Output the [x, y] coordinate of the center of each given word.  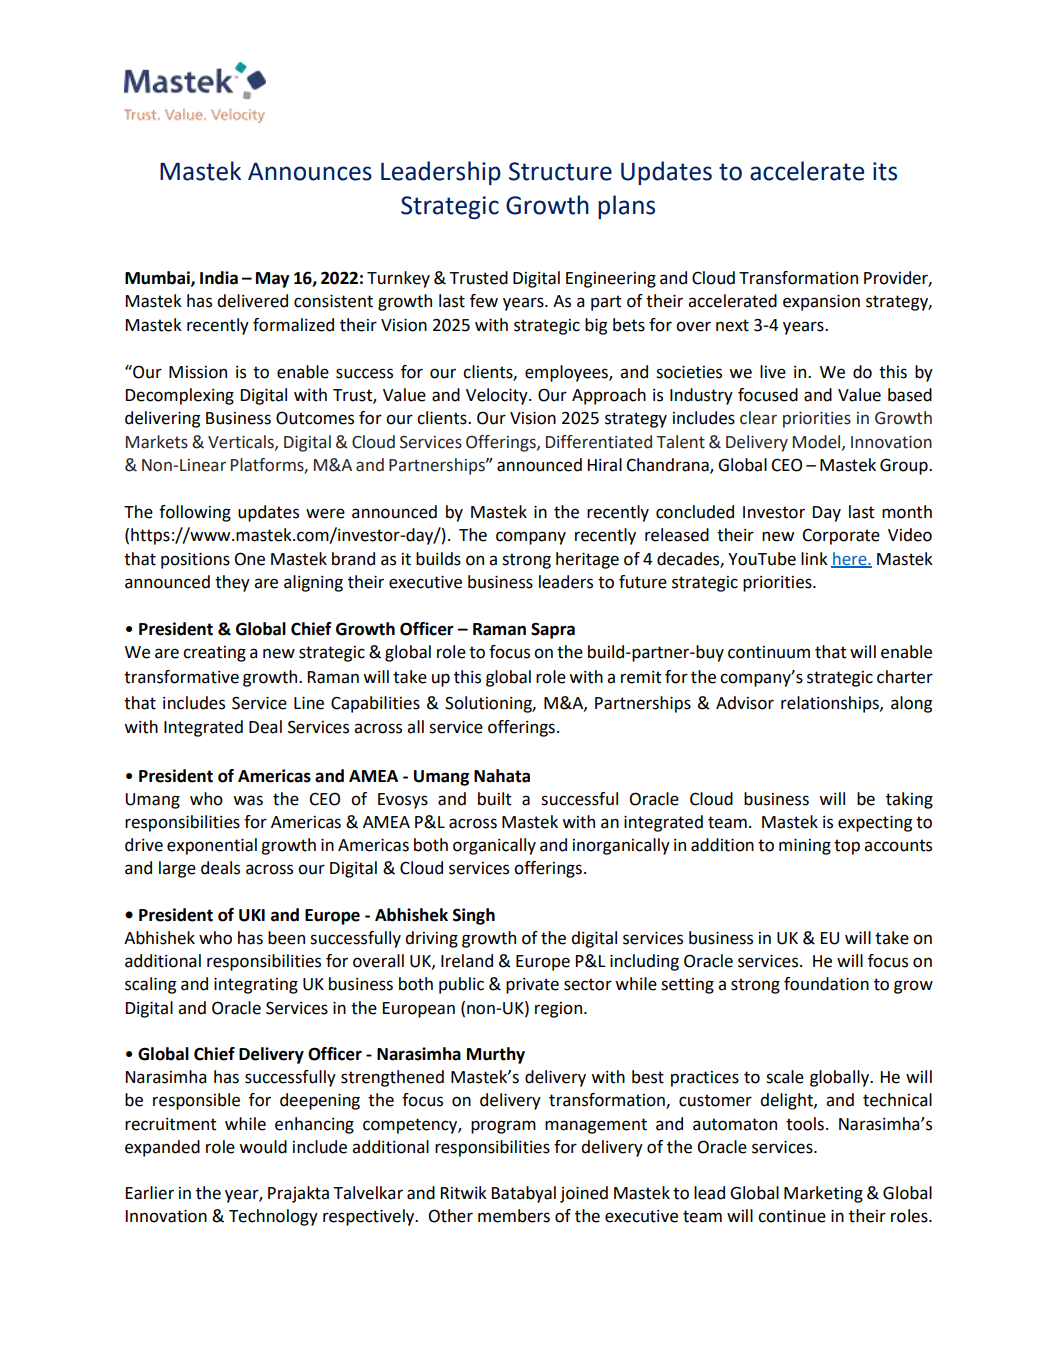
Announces [310, 171]
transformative [181, 677]
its [885, 171]
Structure [560, 171]
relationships [831, 704]
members [514, 1216]
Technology [273, 1217]
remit [641, 677]
